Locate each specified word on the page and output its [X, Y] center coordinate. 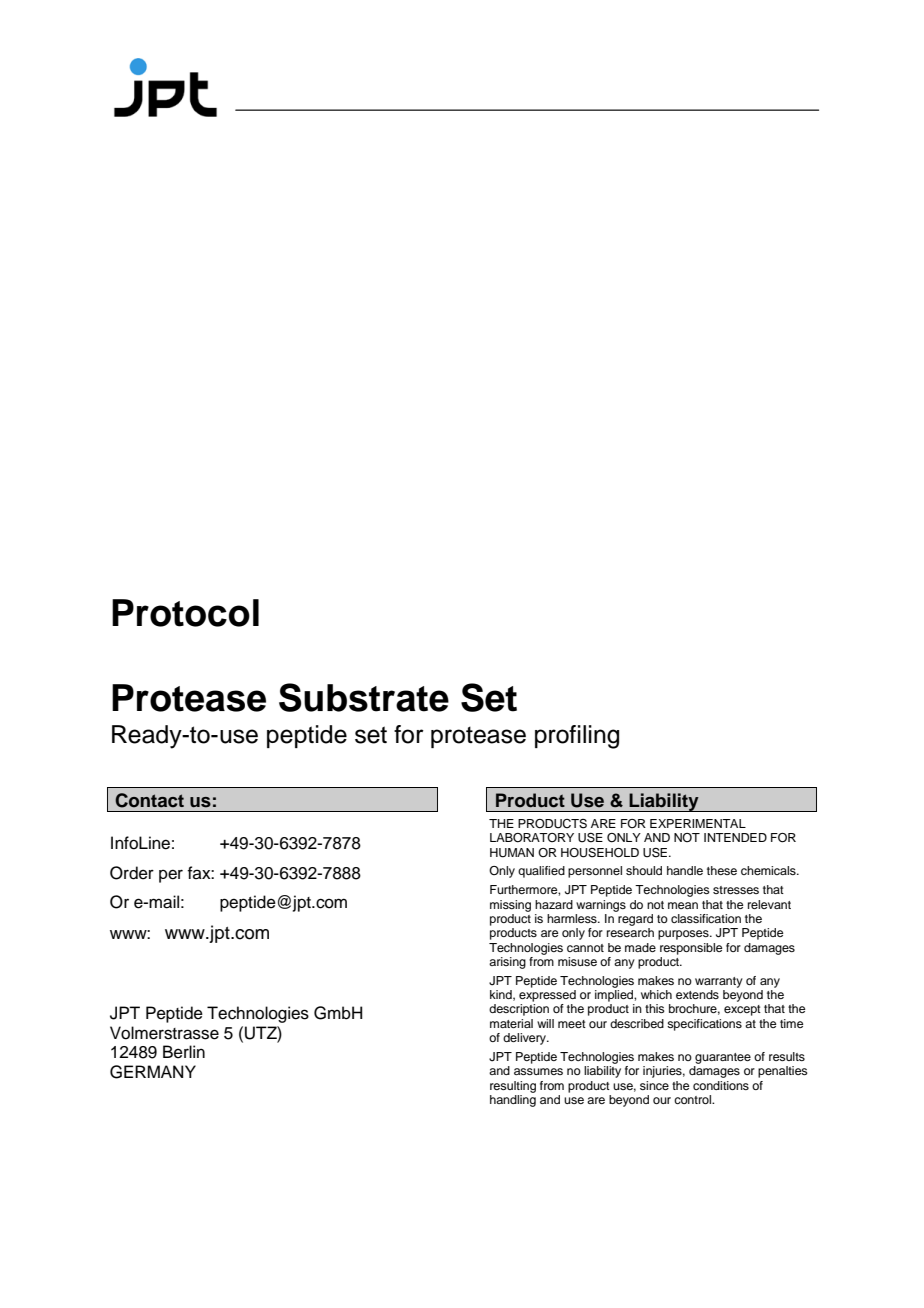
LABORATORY [532, 838]
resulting [513, 1087]
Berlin [184, 1052]
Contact [149, 800]
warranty [719, 982]
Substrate [364, 697]
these [722, 870]
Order [132, 873]
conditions [721, 1085]
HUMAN [512, 853]
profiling [577, 737]
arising [507, 963]
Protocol [185, 613]
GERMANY [153, 1072]
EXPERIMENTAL [698, 823]
